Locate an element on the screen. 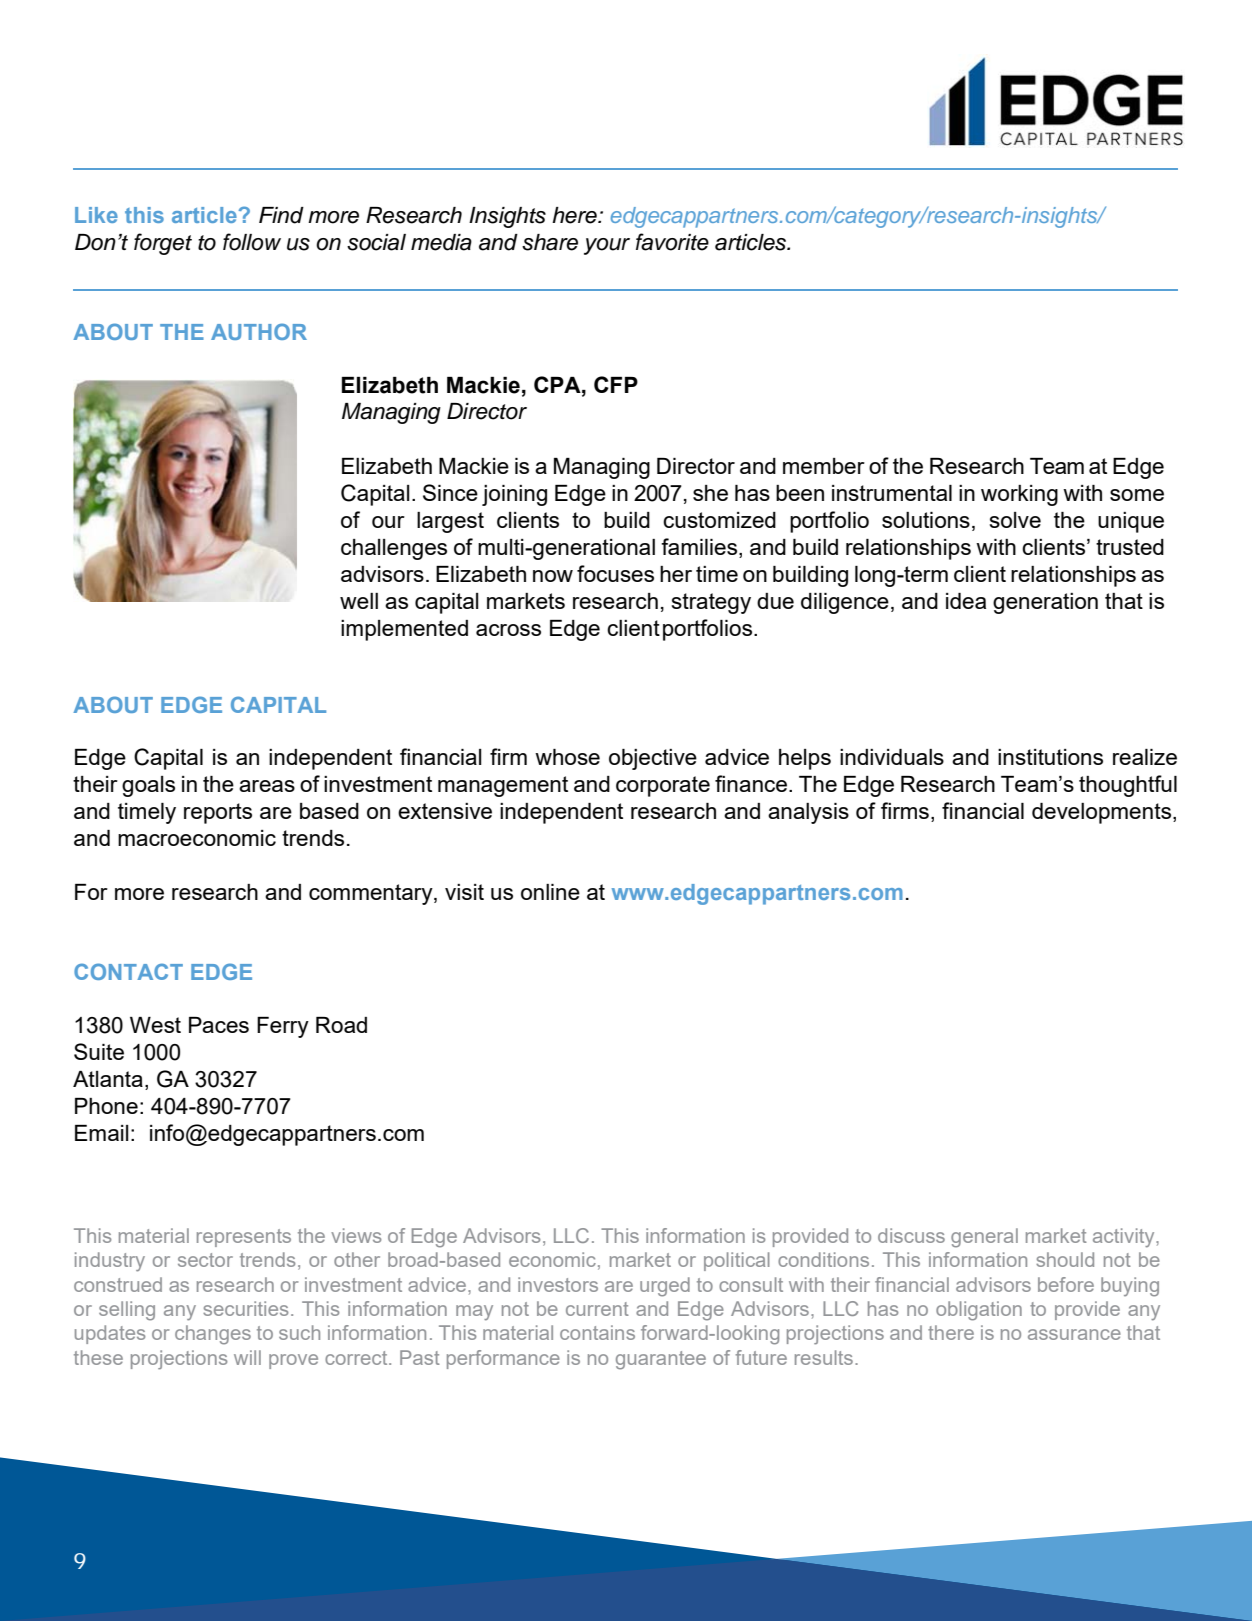 Image resolution: width=1252 pixels, height=1621 pixels. corporate is located at coordinates (663, 786).
